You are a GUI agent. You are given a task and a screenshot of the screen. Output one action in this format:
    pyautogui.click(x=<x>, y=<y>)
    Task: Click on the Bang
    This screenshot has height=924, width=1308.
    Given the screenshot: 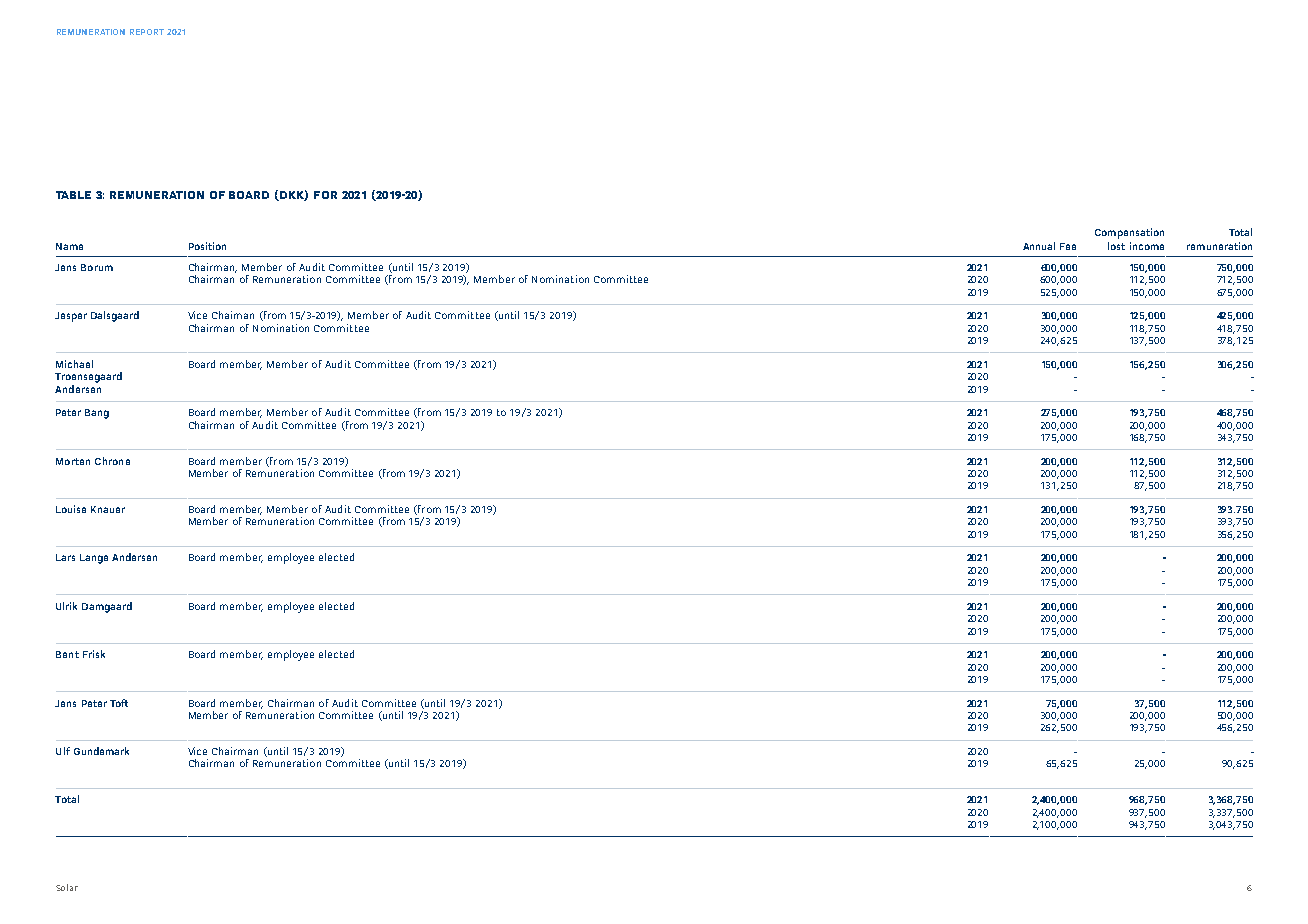 What is the action you would take?
    pyautogui.click(x=97, y=414)
